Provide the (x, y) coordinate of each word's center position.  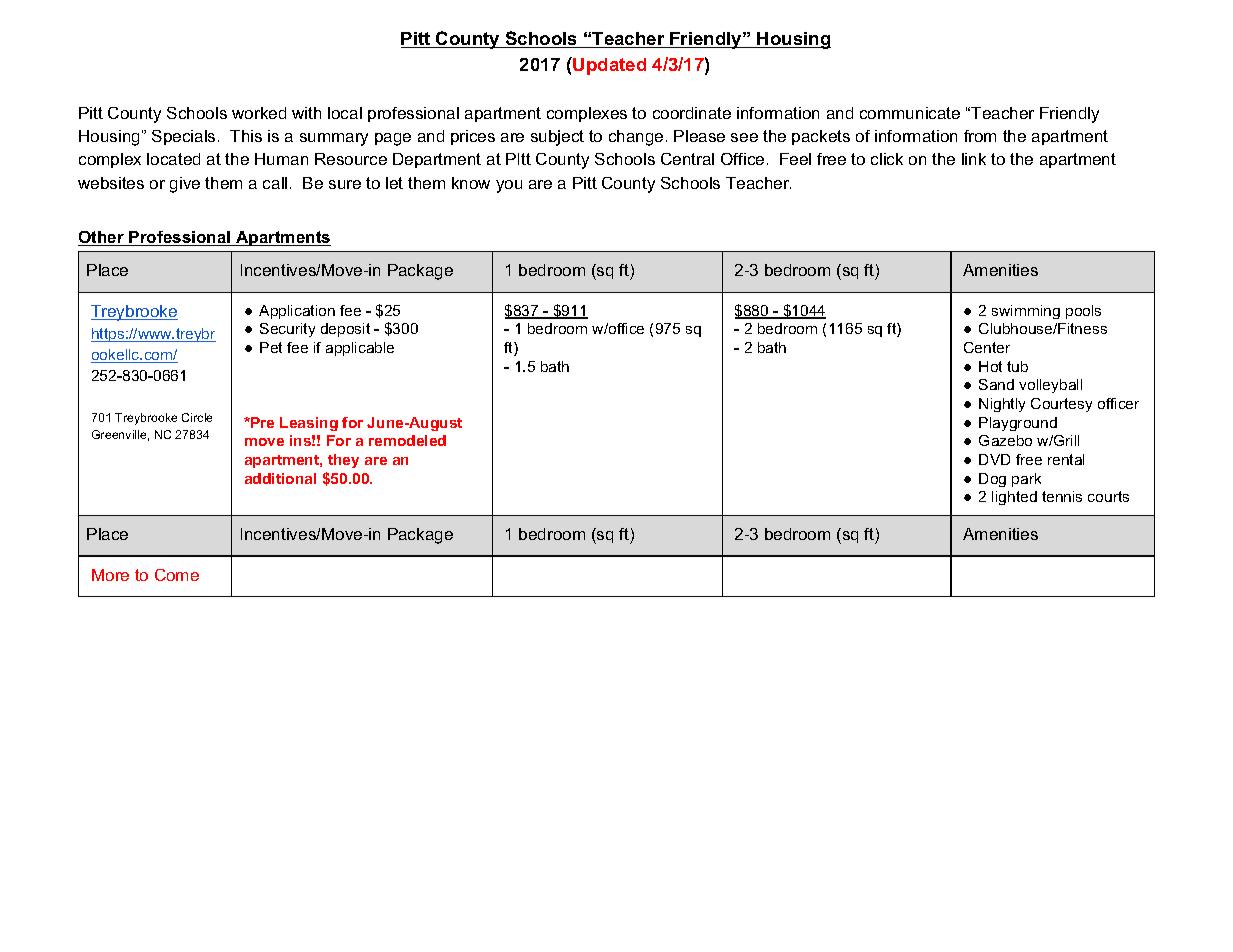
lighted (1014, 498)
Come (177, 575)
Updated (609, 66)
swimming (1026, 312)
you (509, 186)
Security (287, 330)
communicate (910, 113)
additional (280, 478)
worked (259, 113)
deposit (345, 330)
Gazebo (1005, 440)
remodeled (407, 440)
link (974, 159)
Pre (261, 422)
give (185, 185)
